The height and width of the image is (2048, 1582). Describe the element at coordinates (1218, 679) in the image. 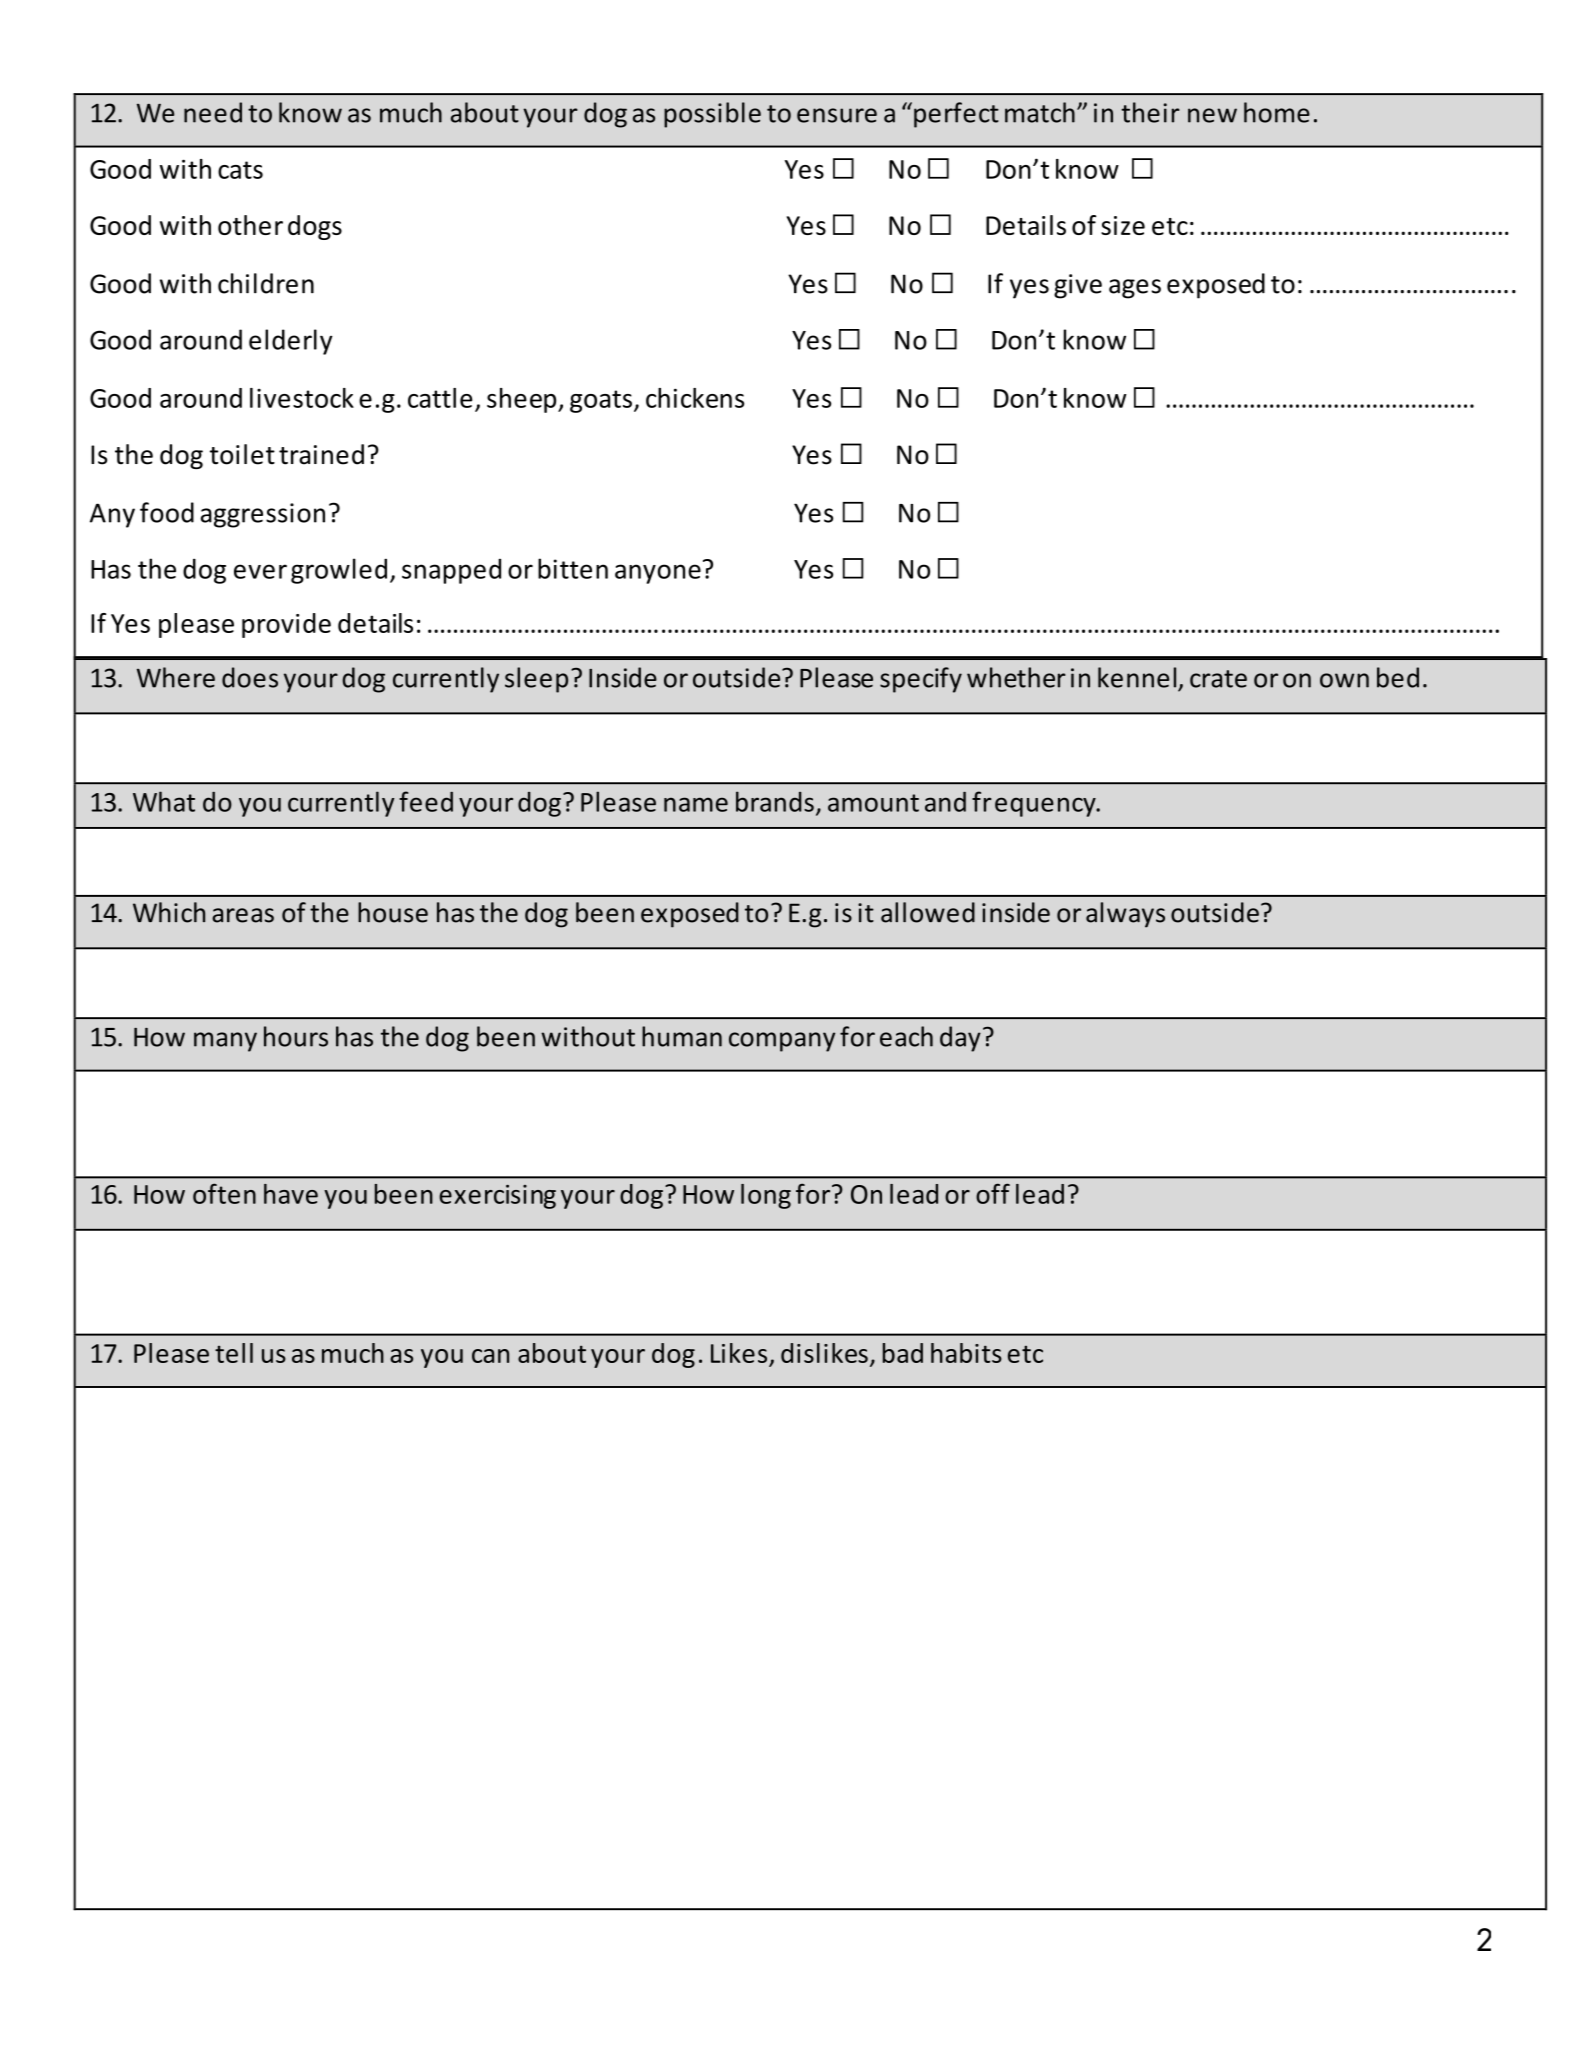

I see `crate` at that location.
